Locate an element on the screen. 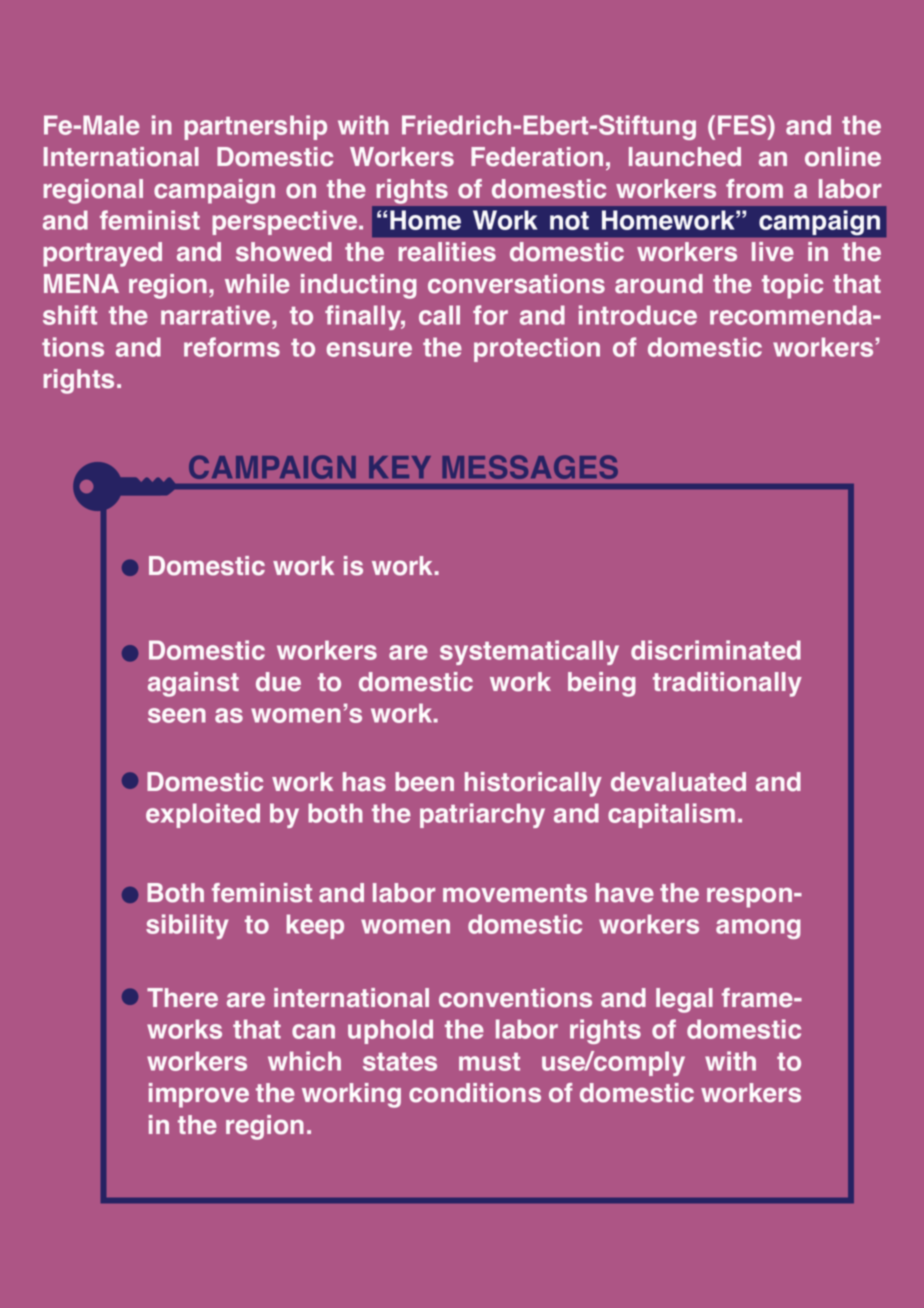  been is located at coordinates (424, 782).
